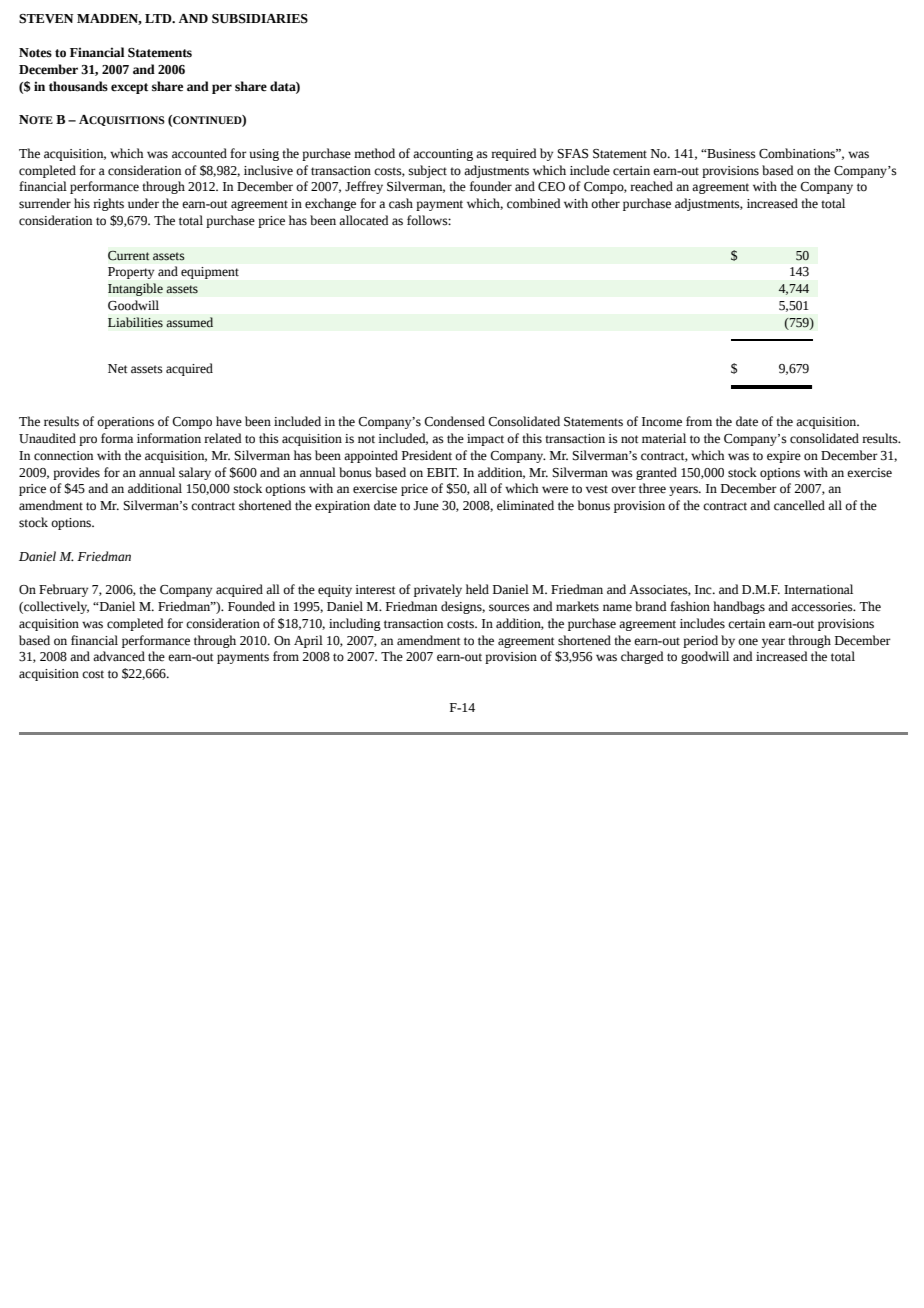 The width and height of the screenshot is (924, 1308). I want to click on Income, so click(662, 422).
